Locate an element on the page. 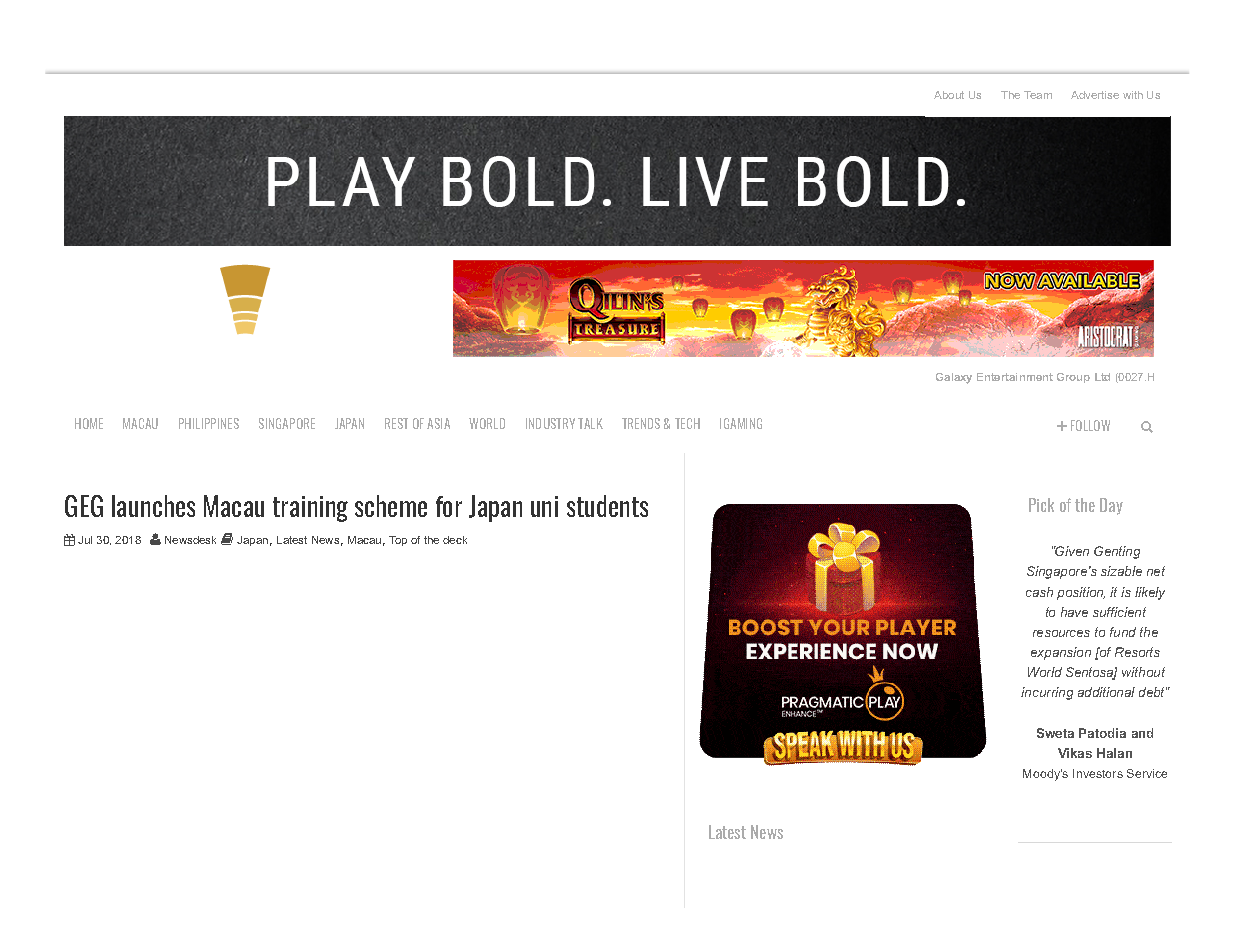 This document has width=1233, height=952. TRENDS is located at coordinates (641, 423).
